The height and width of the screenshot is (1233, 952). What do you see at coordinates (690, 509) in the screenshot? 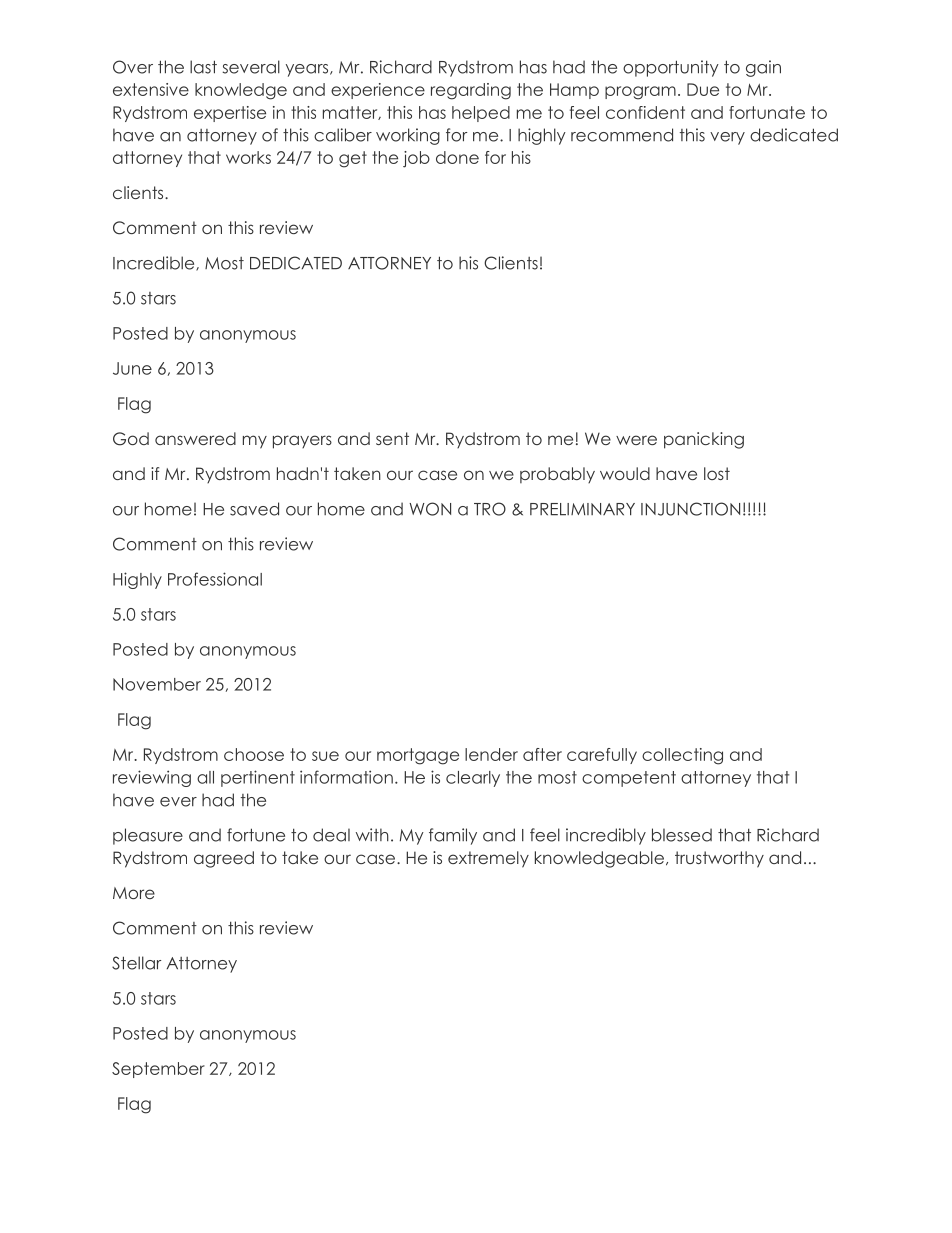
I see `INJUNCTION` at bounding box center [690, 509].
